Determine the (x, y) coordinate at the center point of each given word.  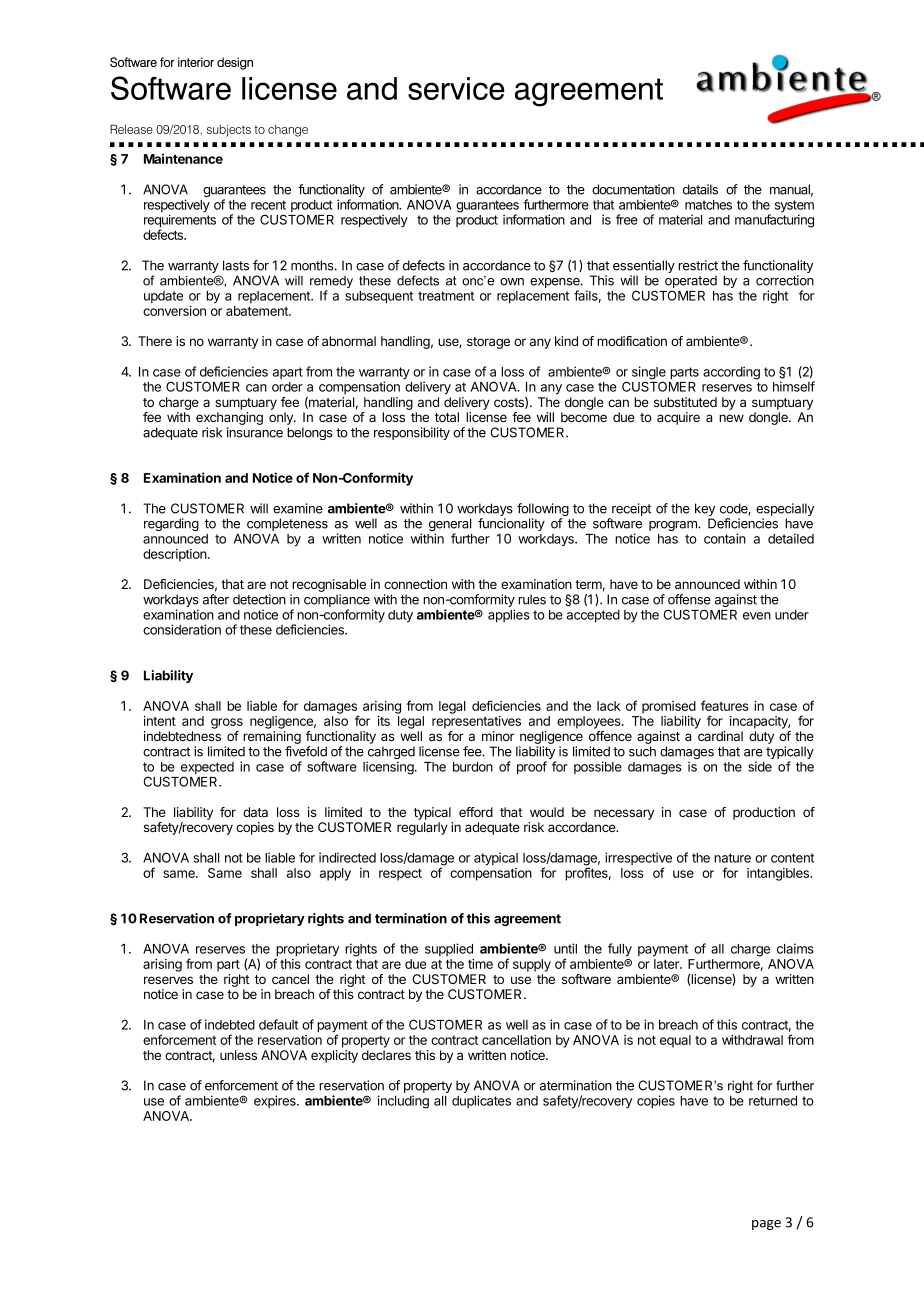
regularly (422, 828)
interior (196, 62)
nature (732, 858)
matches (708, 205)
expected (207, 769)
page (766, 1225)
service (456, 88)
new (731, 418)
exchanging (229, 418)
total (447, 417)
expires (276, 1101)
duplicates (481, 1101)
